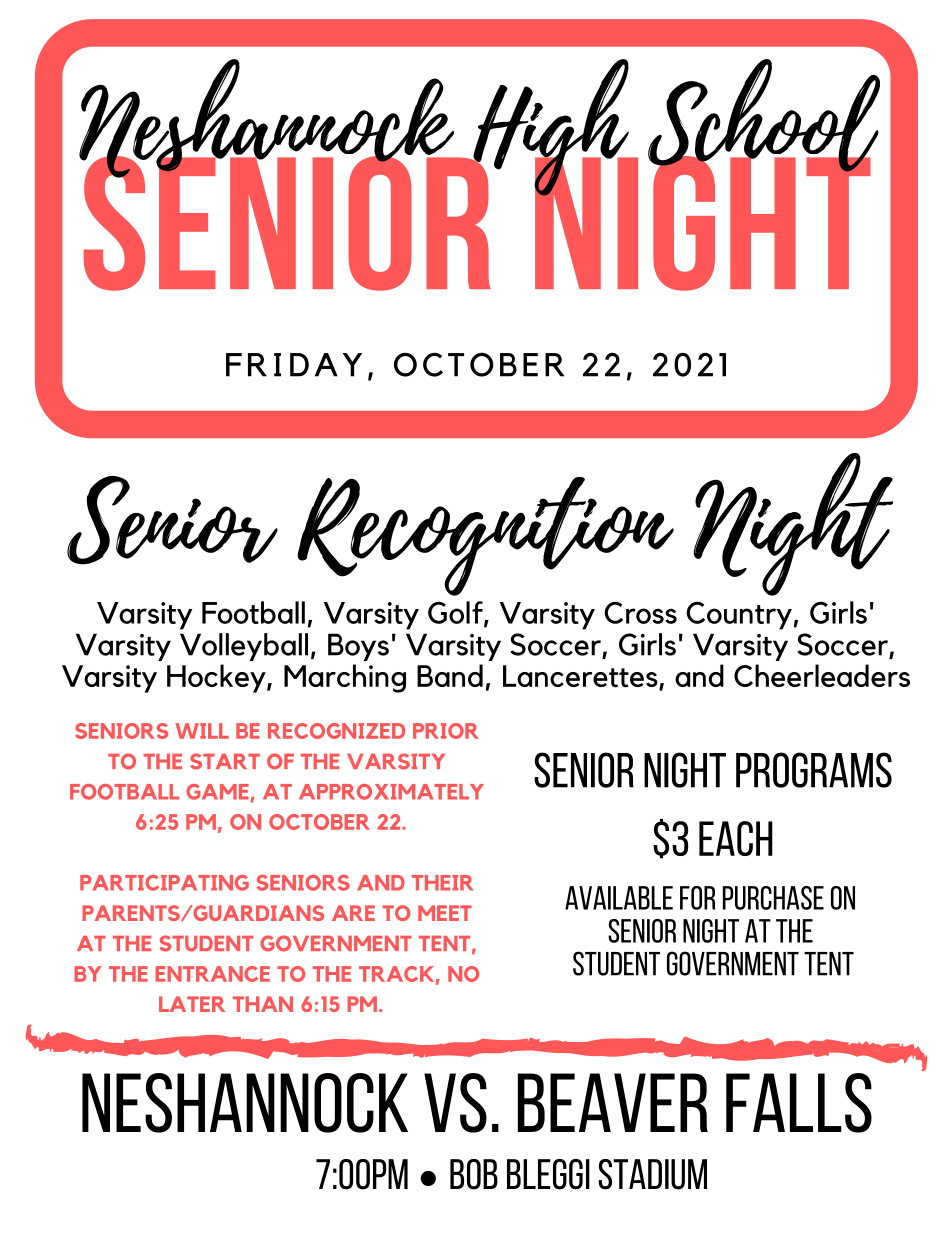 Image resolution: width=952 pixels, height=1233 pixels. Describe the element at coordinates (485, 536) in the screenshot. I see `Recognition` at that location.
